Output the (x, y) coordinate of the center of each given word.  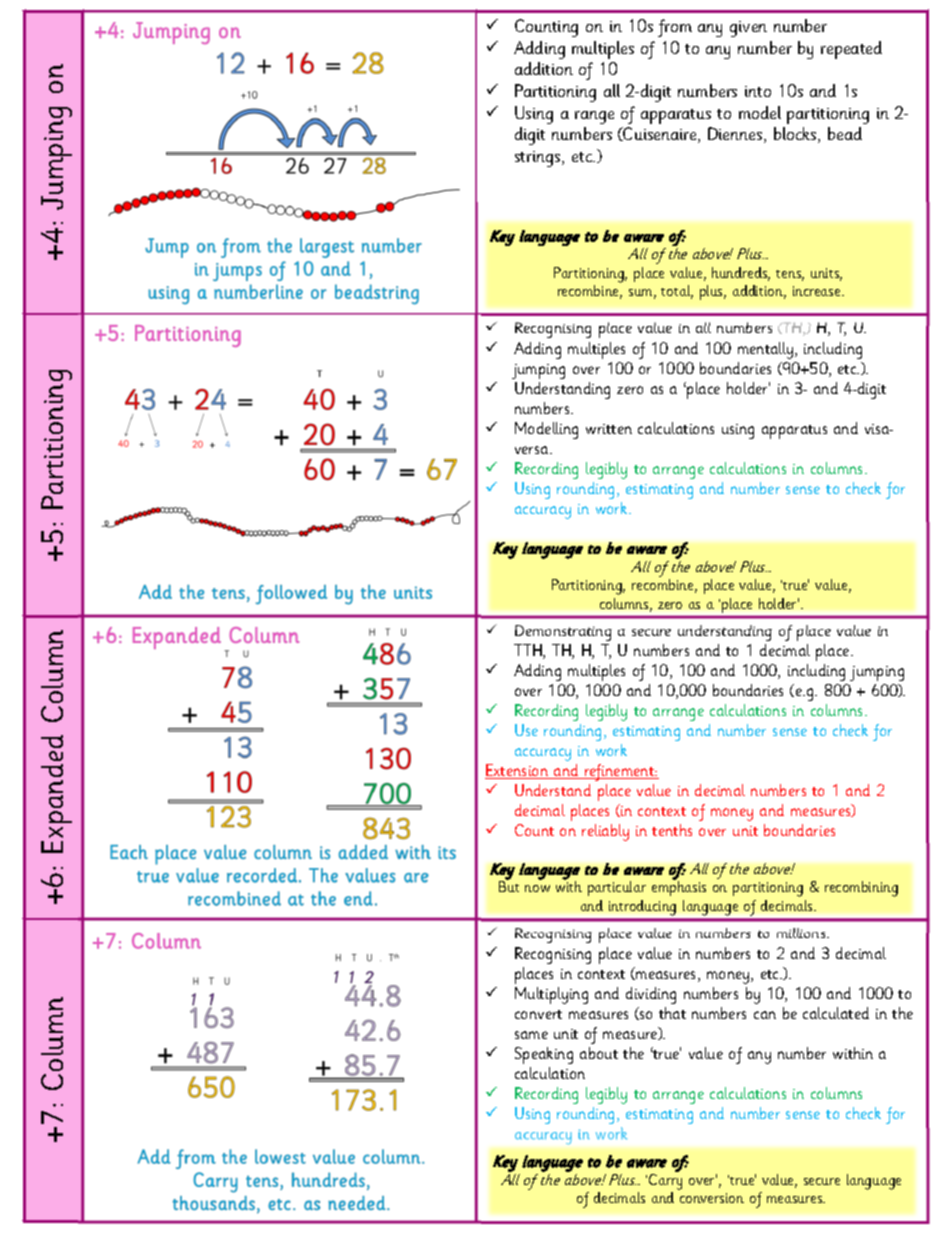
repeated (851, 50)
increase (818, 291)
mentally (767, 350)
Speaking (544, 1055)
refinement (619, 772)
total (677, 292)
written (609, 429)
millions (802, 933)
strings (539, 159)
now (537, 888)
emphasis (679, 888)
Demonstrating (563, 633)
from (675, 28)
